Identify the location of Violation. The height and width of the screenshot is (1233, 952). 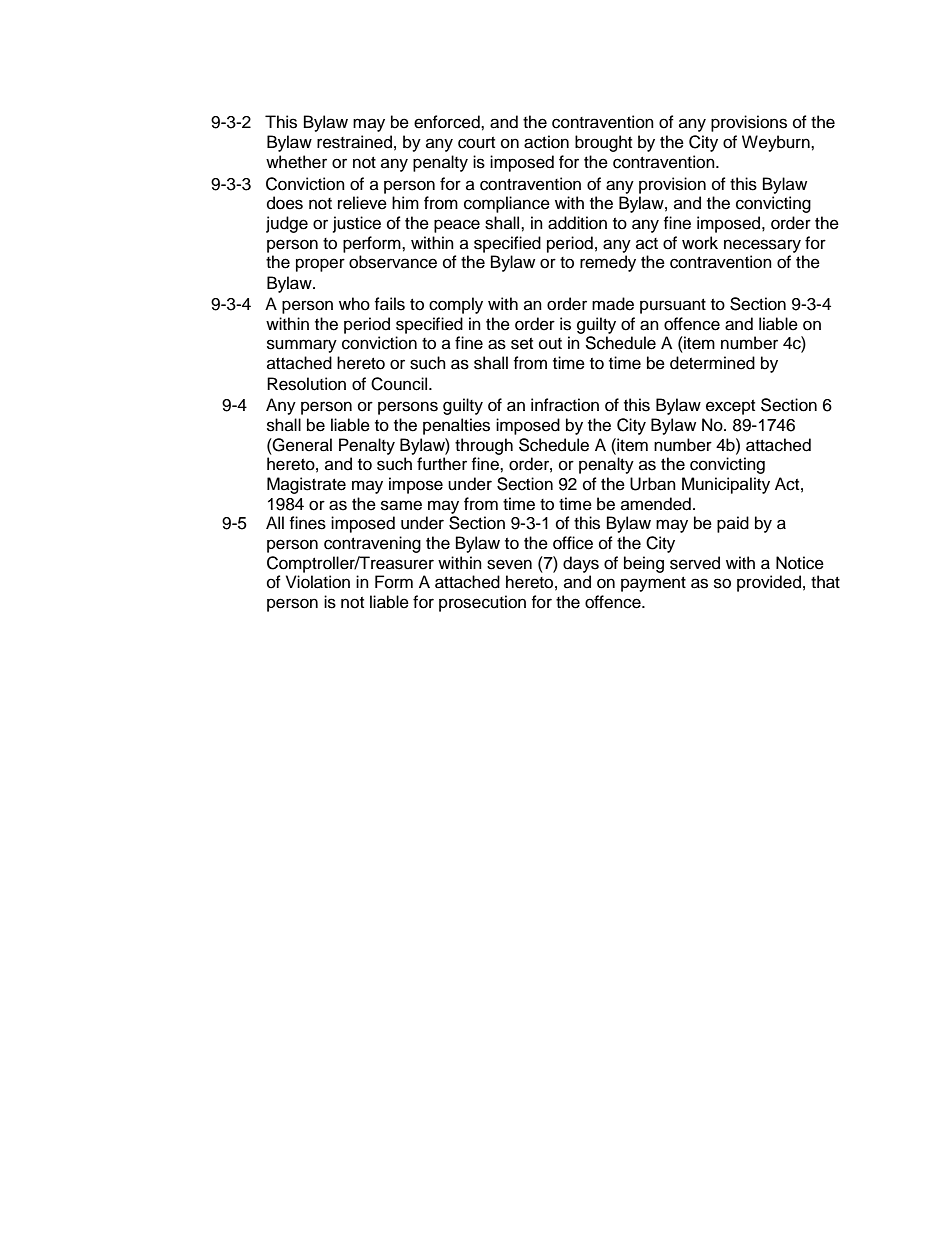
(318, 582).
